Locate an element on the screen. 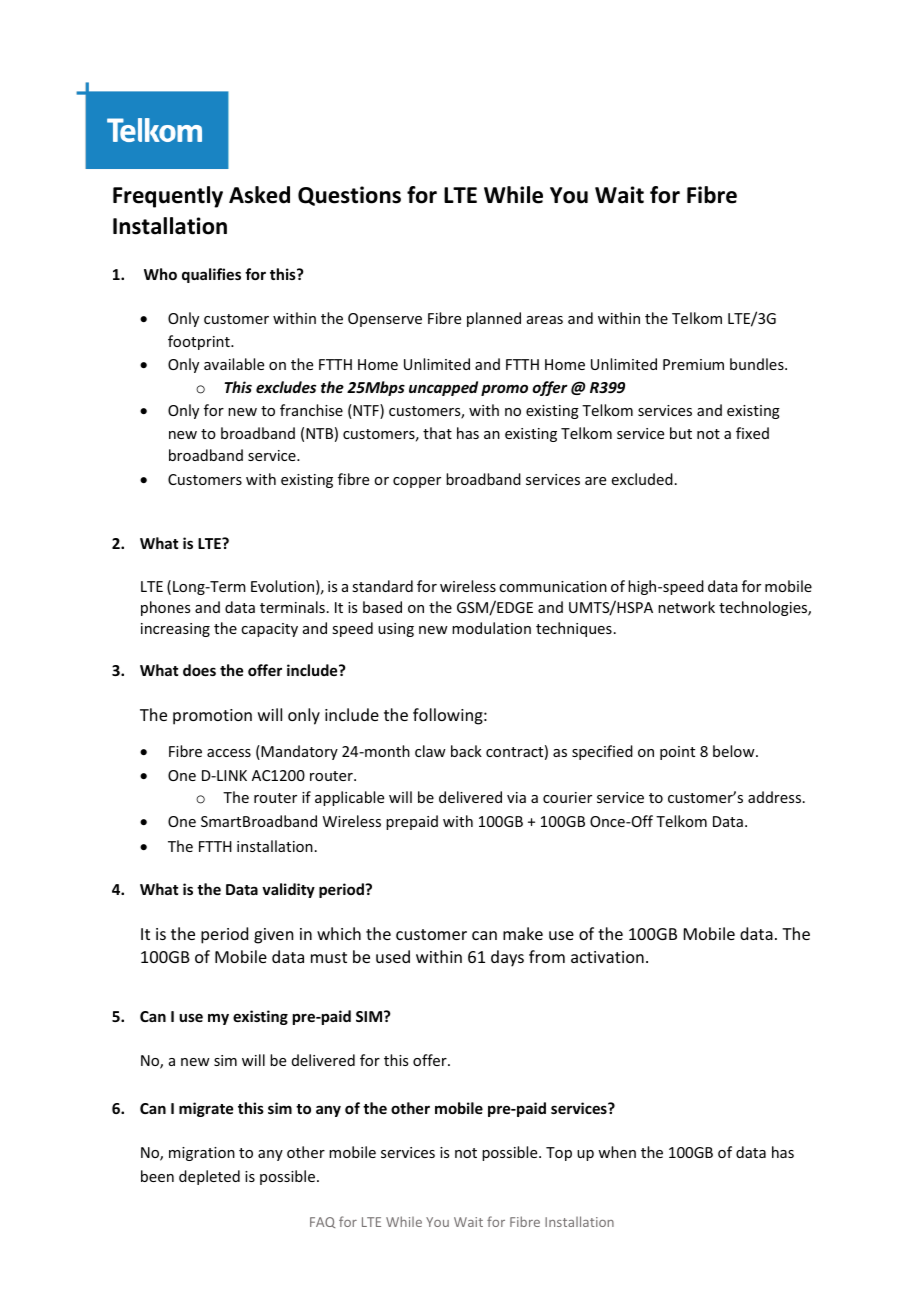  given is located at coordinates (273, 936).
